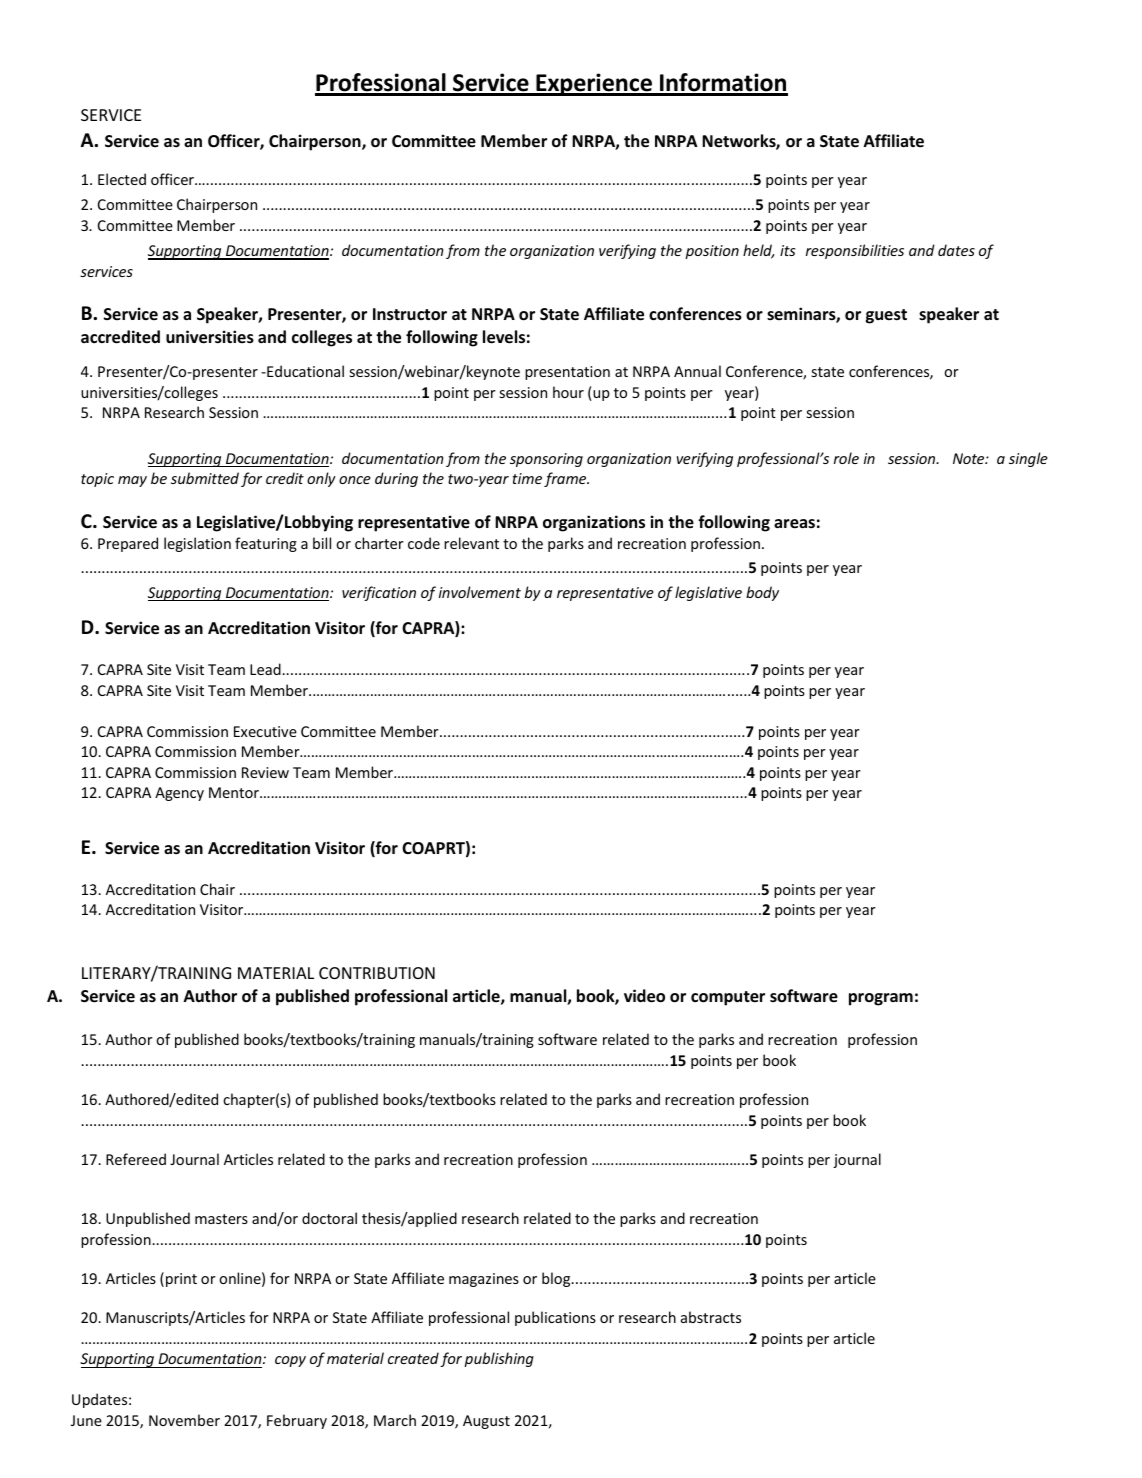 The width and height of the page is (1142, 1478). I want to click on Experience, so click(594, 84).
